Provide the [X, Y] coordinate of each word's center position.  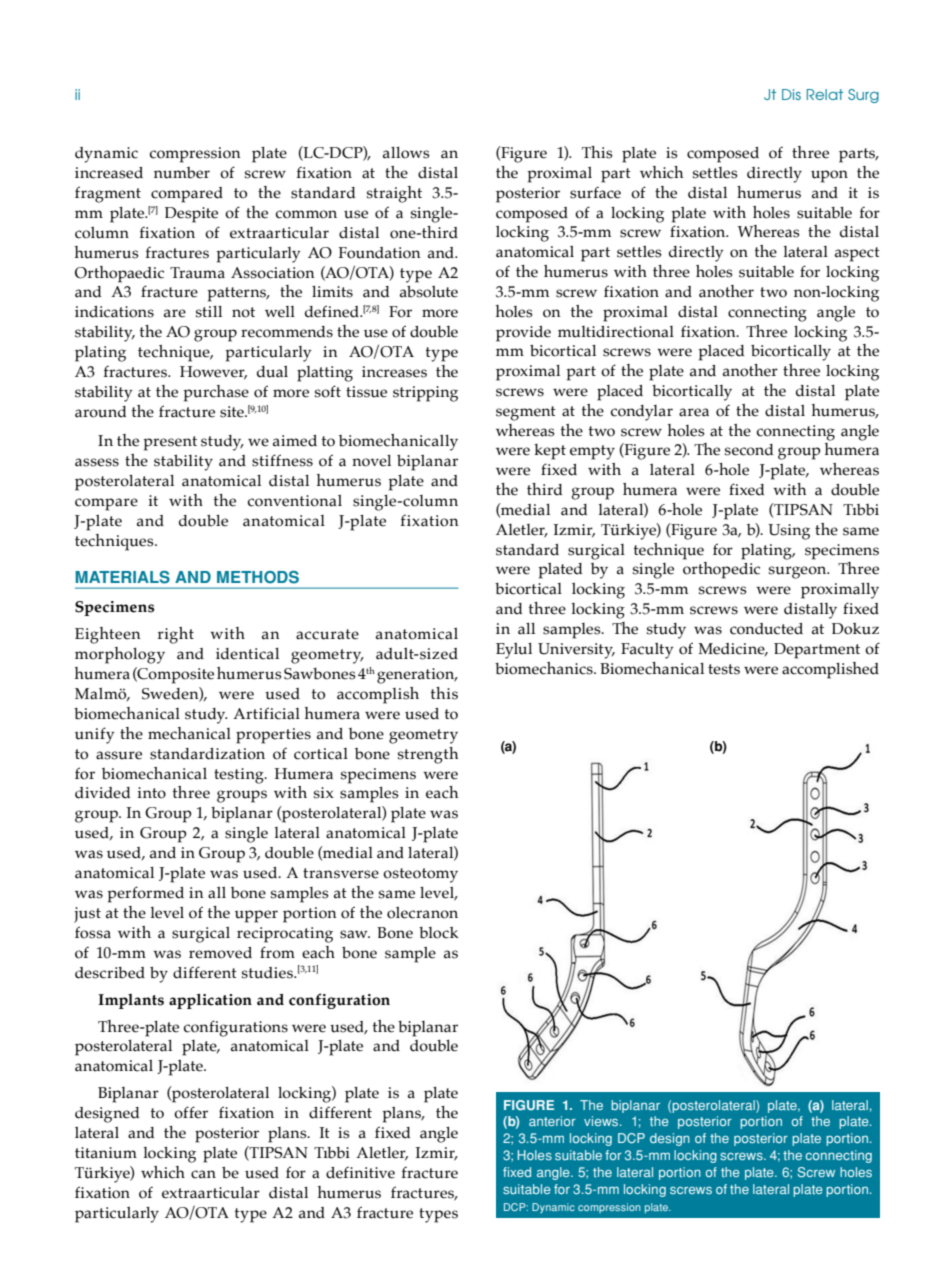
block [439, 933]
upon [829, 176]
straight [394, 194]
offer [191, 1112]
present [170, 443]
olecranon [422, 912]
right [176, 635]
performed [145, 894]
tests [724, 669]
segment [526, 413]
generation [417, 676]
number [182, 173]
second [749, 450]
